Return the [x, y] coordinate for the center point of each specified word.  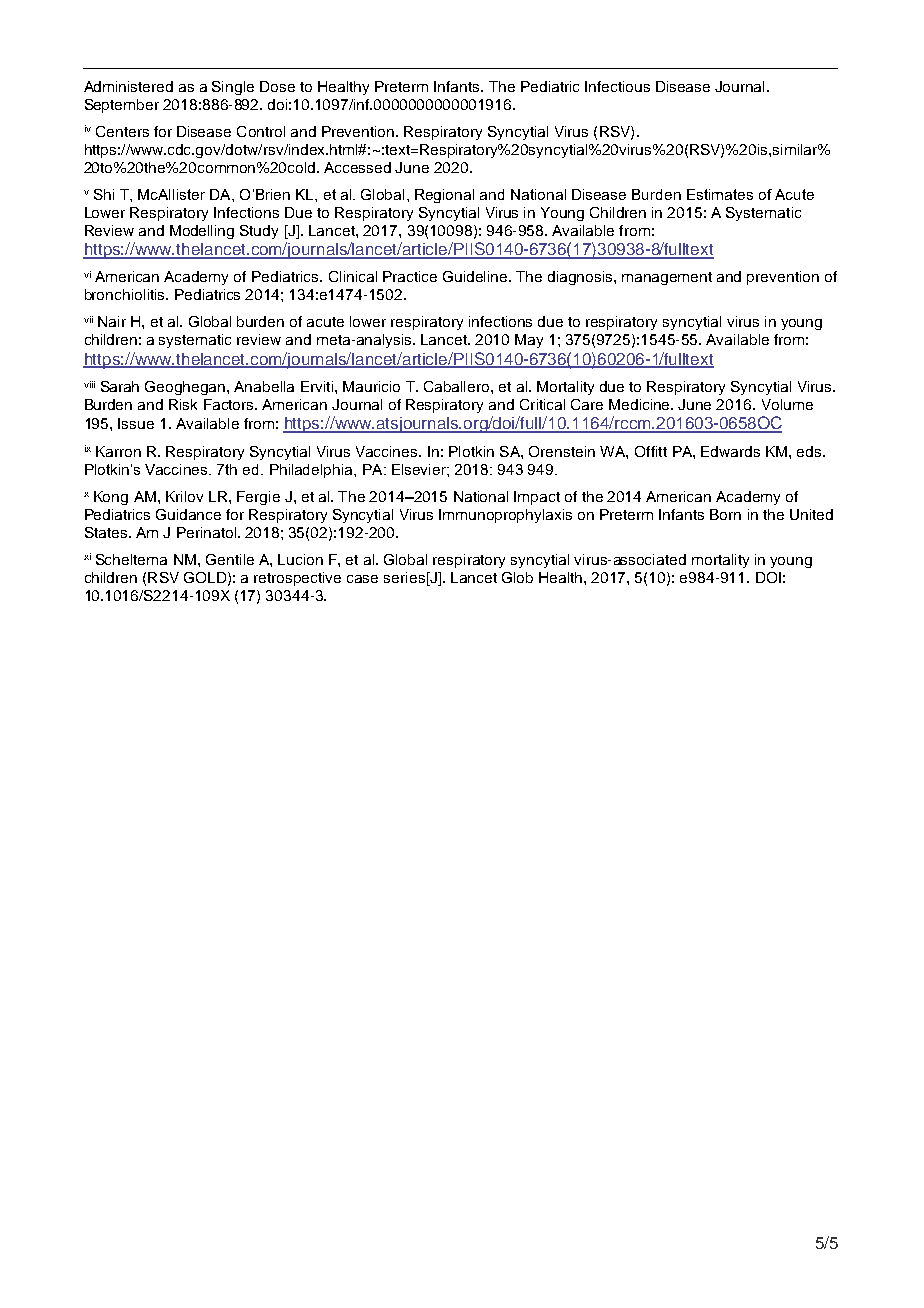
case [362, 579]
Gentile [230, 559]
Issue [136, 423]
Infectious [617, 86]
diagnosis [581, 278]
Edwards [730, 451]
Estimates [720, 194]
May [529, 341]
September [122, 106]
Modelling [202, 232]
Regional [444, 196]
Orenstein [562, 451]
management [667, 278]
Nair [112, 321]
